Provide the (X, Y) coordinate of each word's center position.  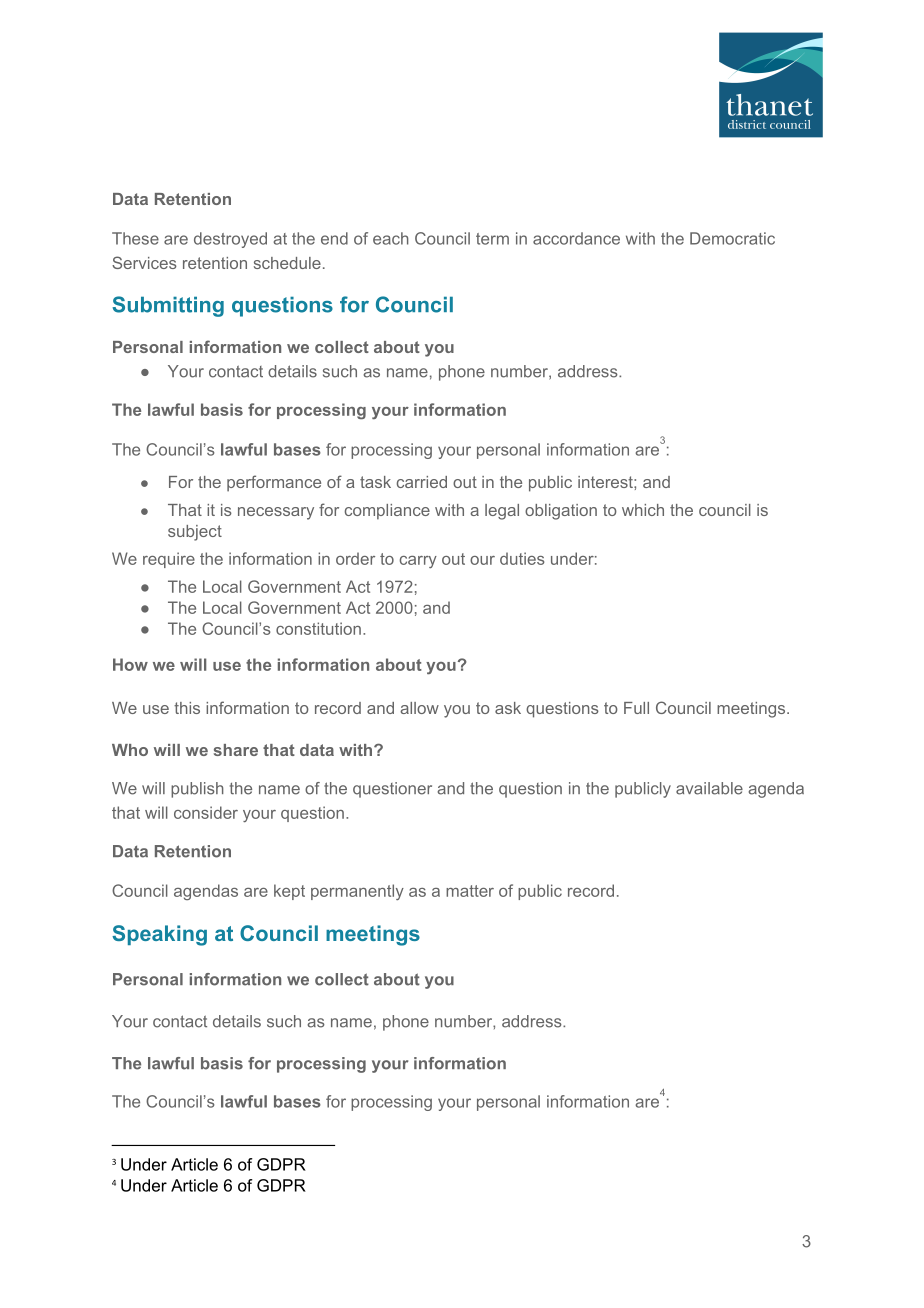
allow (419, 708)
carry (418, 562)
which (643, 510)
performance (274, 483)
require (169, 560)
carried (422, 482)
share (236, 750)
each (391, 238)
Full (636, 708)
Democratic (732, 238)
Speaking (159, 935)
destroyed (230, 240)
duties (522, 558)
